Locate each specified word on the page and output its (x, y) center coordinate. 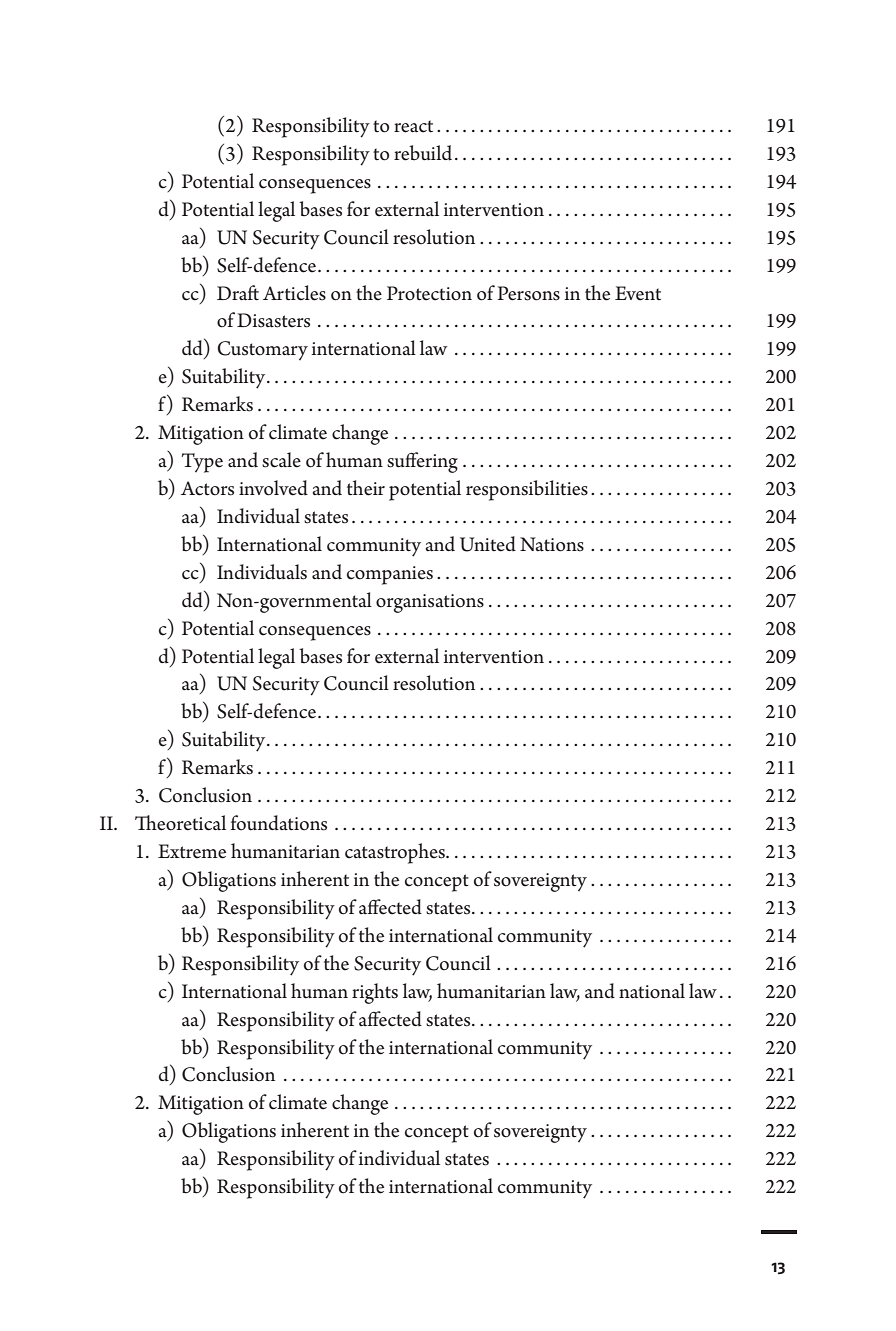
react (413, 126)
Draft (238, 293)
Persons (528, 293)
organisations (430, 603)
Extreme (192, 851)
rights (375, 993)
